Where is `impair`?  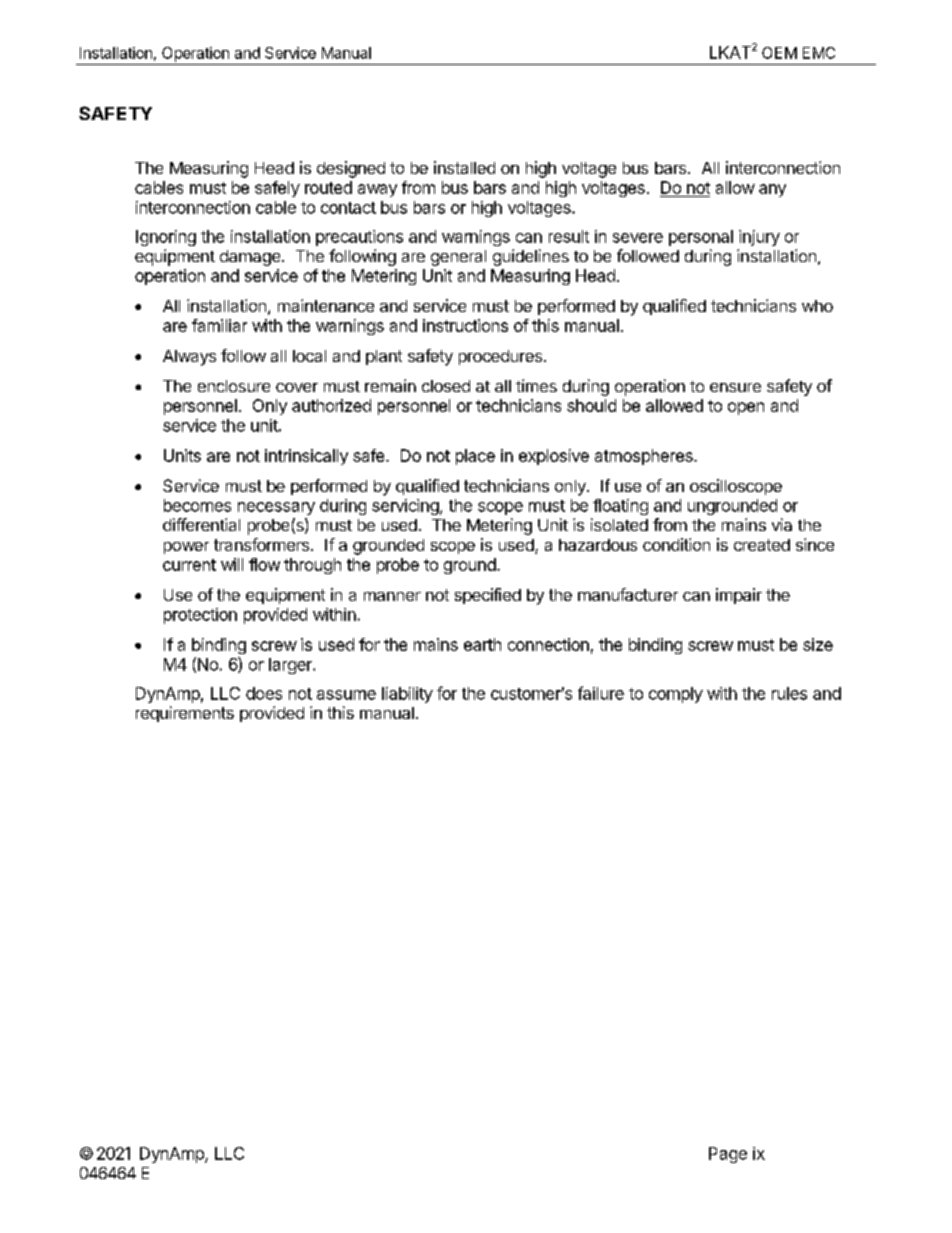
impair is located at coordinates (739, 596).
